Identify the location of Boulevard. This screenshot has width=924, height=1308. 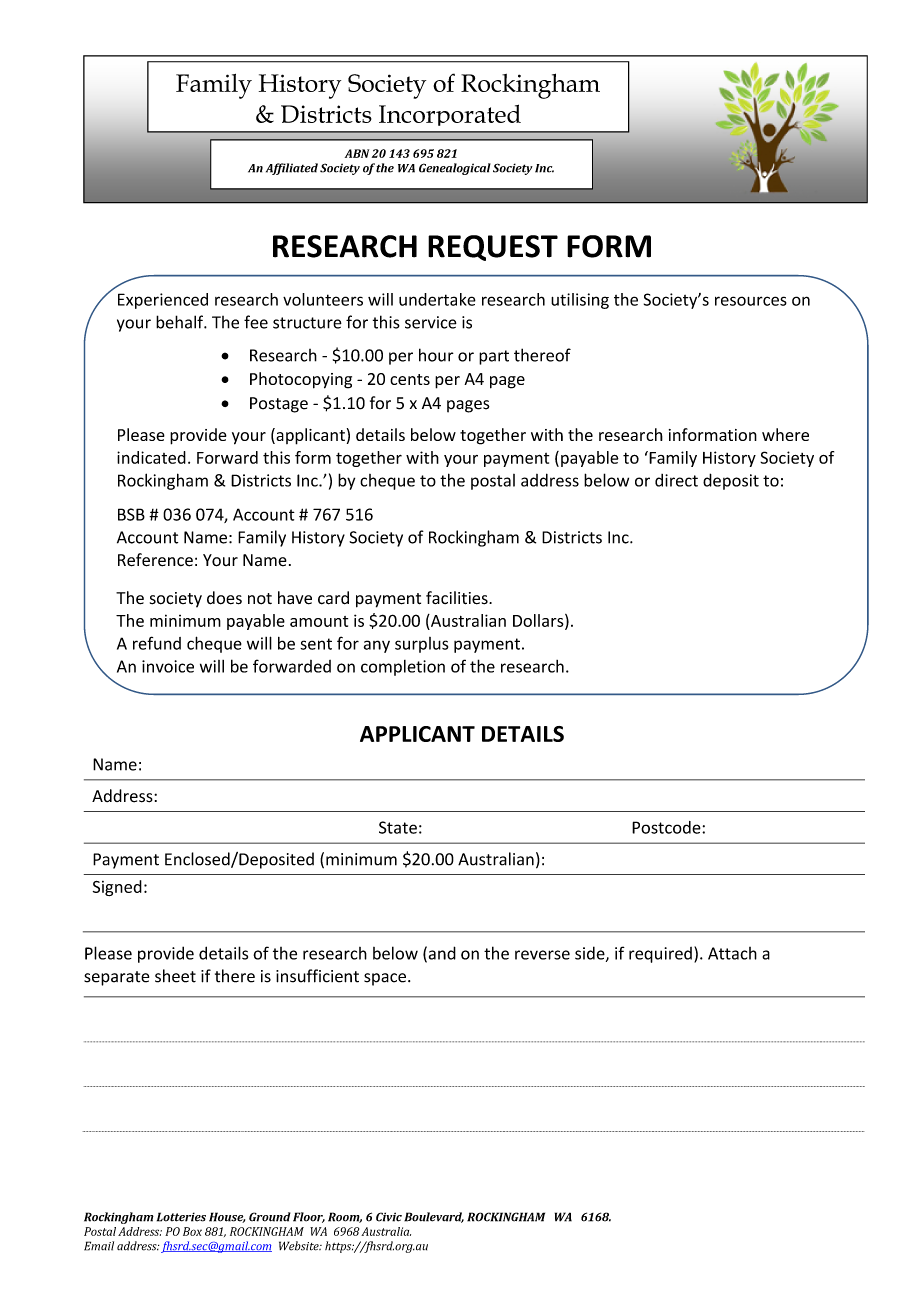
(434, 1217).
